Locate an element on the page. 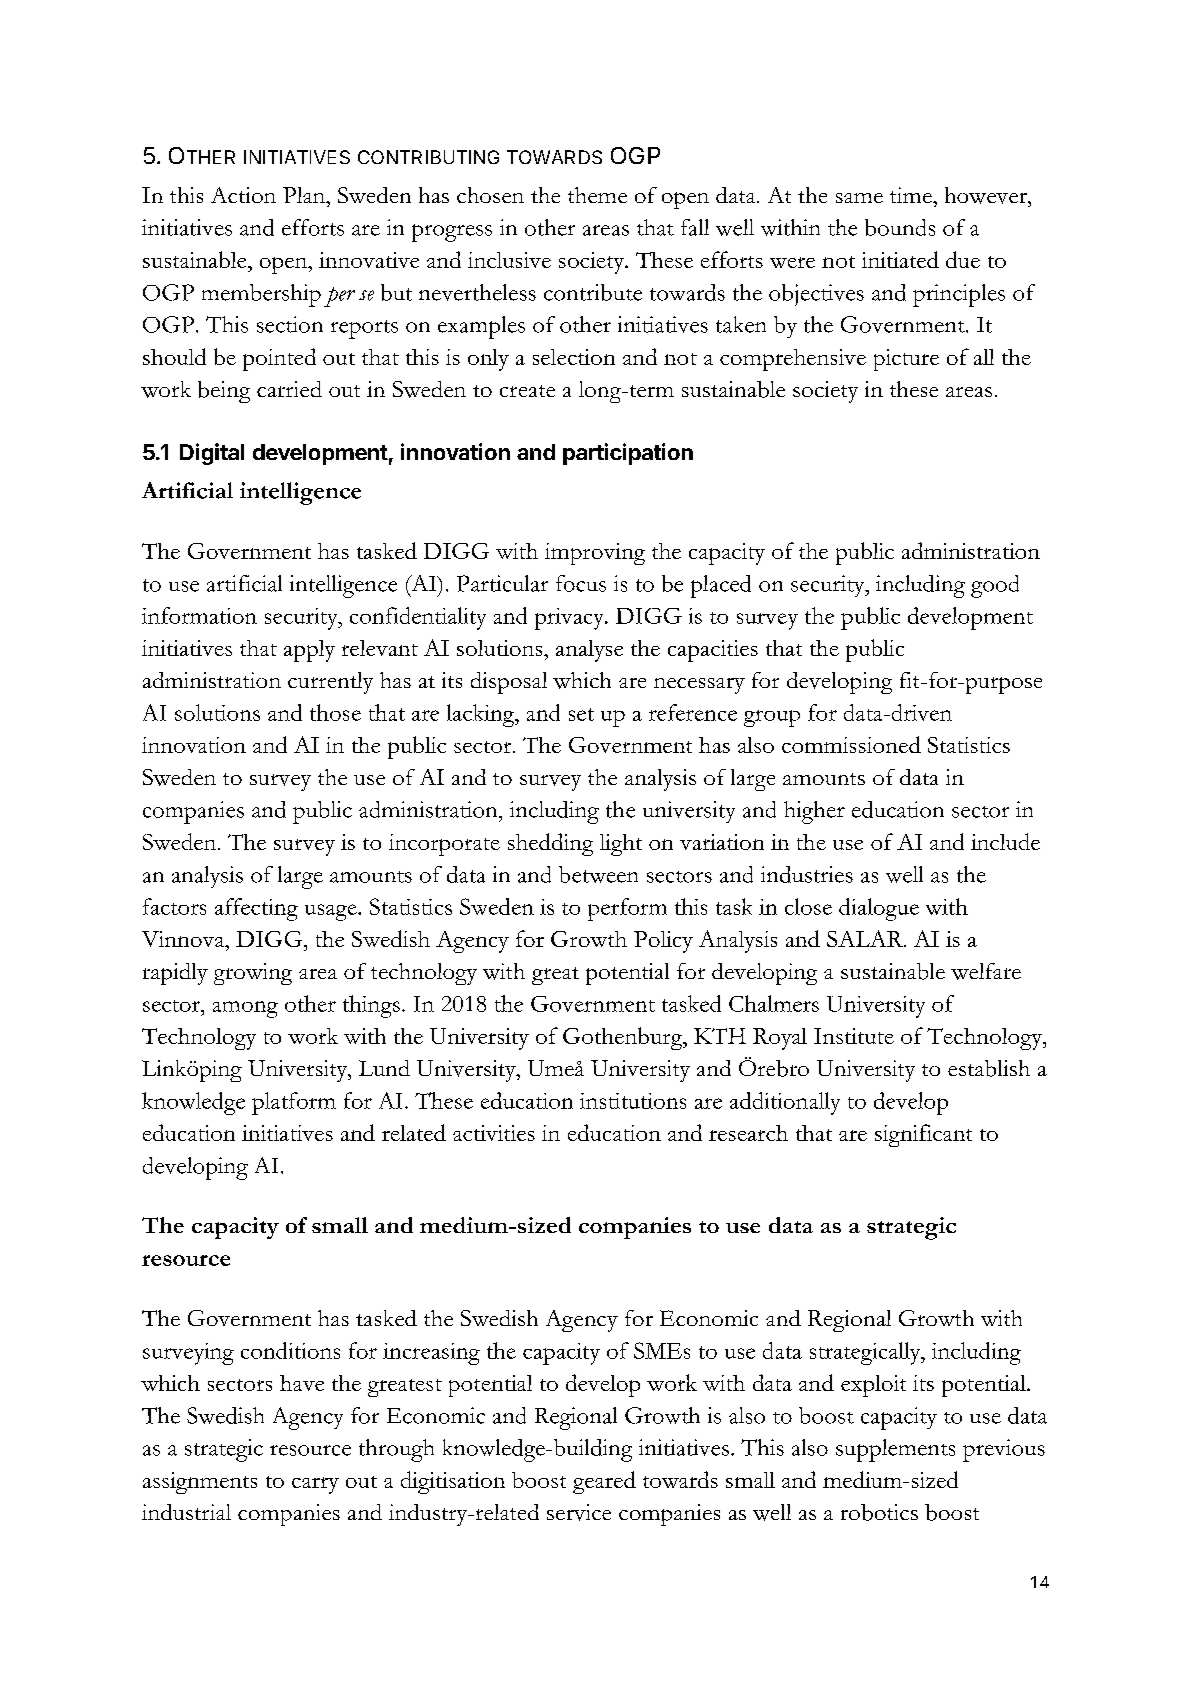 Image resolution: width=1190 pixels, height=1683 pixels. time is located at coordinates (912, 195).
